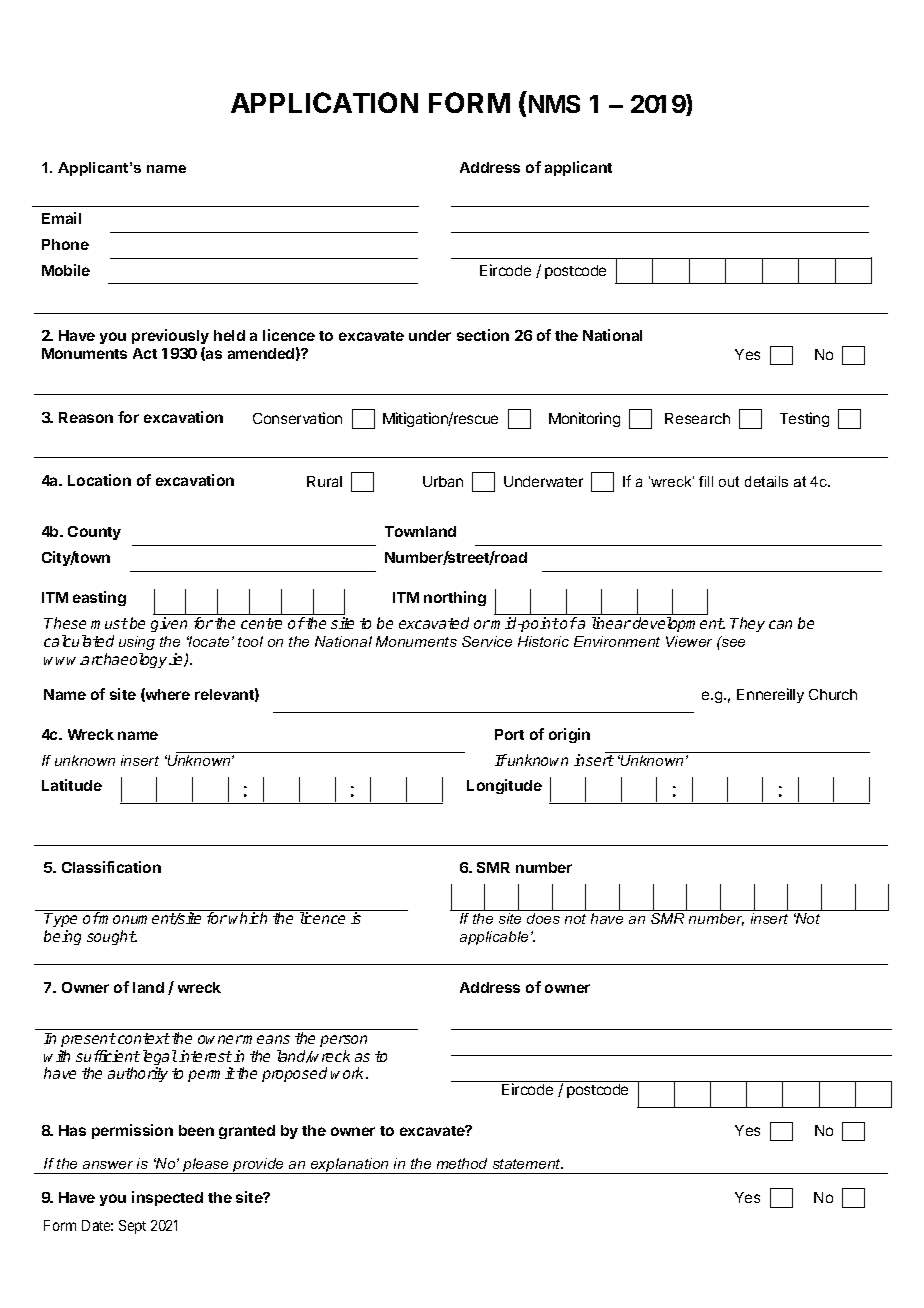  What do you see at coordinates (324, 102) in the document?
I see `APPLICATION` at bounding box center [324, 102].
